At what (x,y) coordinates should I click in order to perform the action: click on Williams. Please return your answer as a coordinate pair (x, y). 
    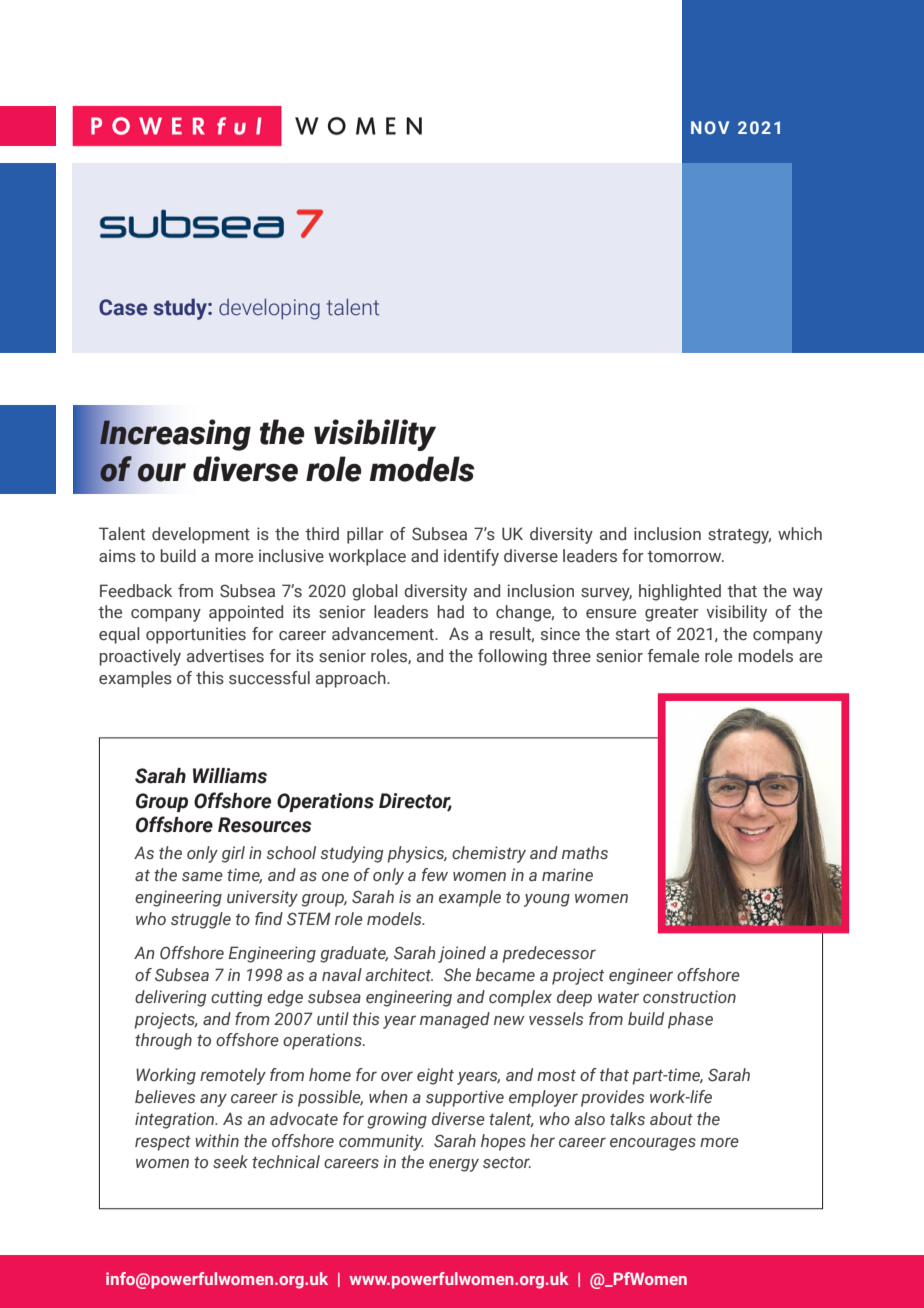
    Looking at the image, I should click on (230, 776).
